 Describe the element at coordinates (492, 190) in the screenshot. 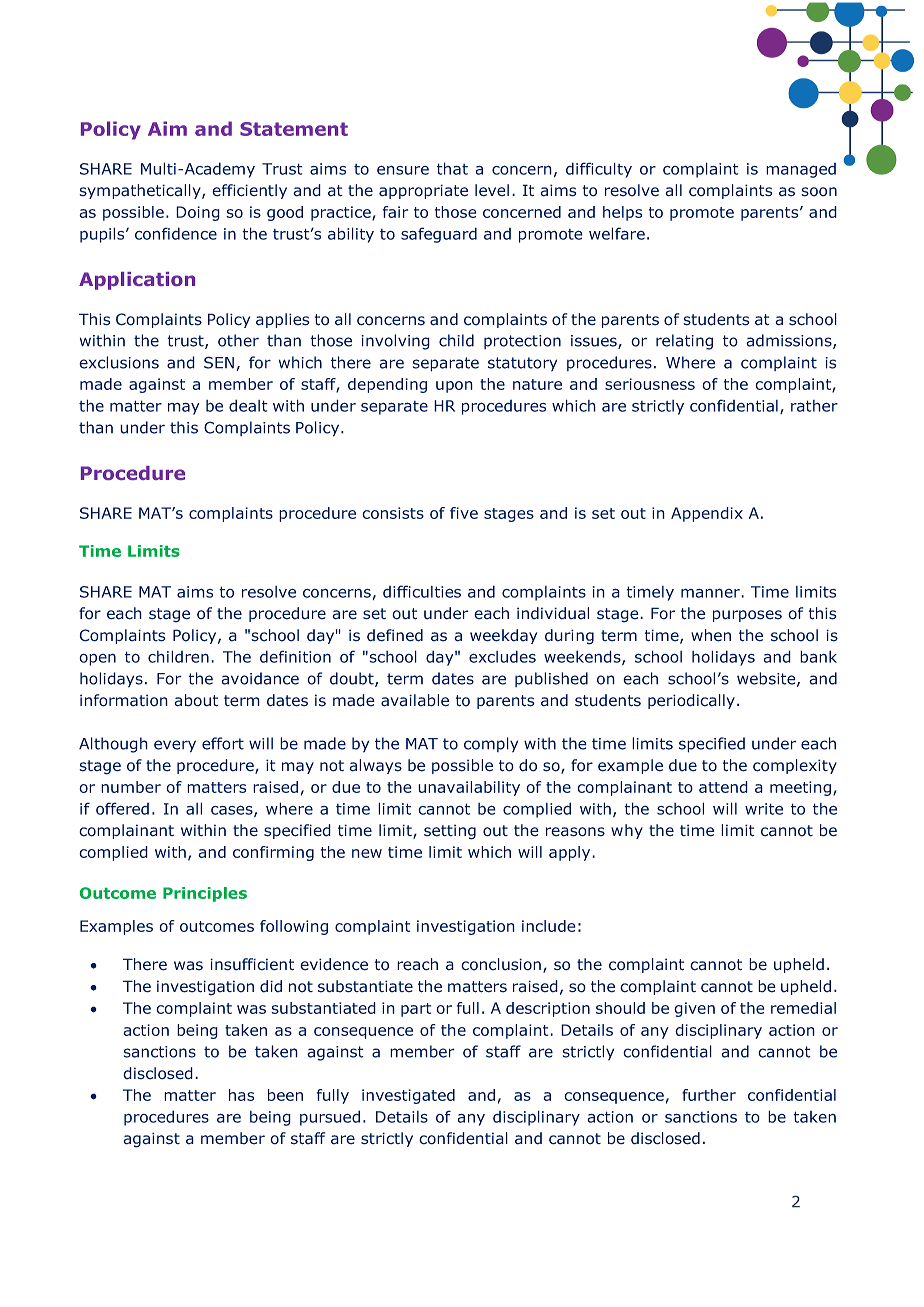

I see `level` at that location.
